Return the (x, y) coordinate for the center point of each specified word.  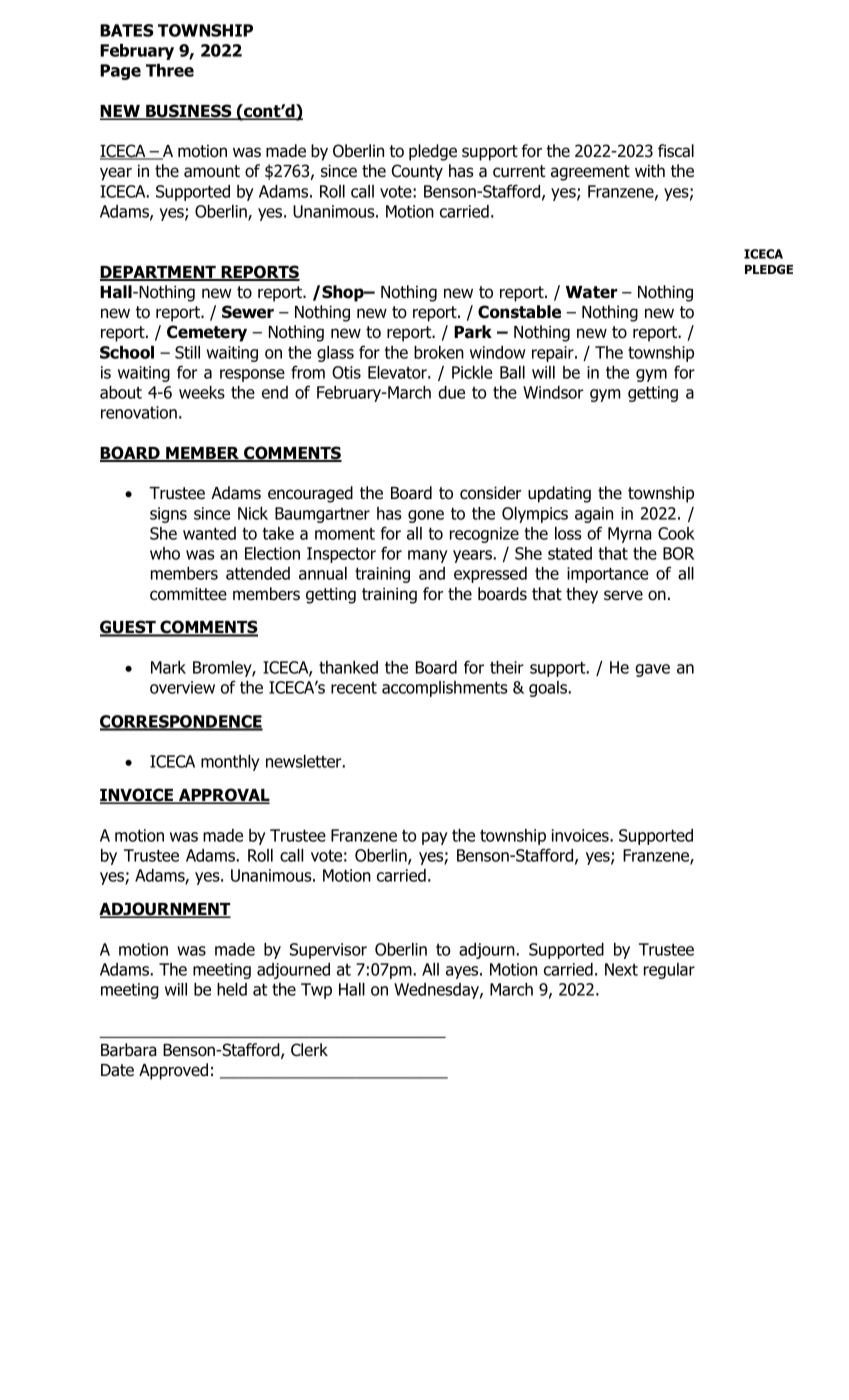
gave (652, 670)
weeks (202, 392)
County (417, 172)
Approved (173, 1071)
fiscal (676, 151)
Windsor (553, 392)
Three (170, 70)
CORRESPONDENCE (181, 722)
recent (354, 688)
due (451, 392)
